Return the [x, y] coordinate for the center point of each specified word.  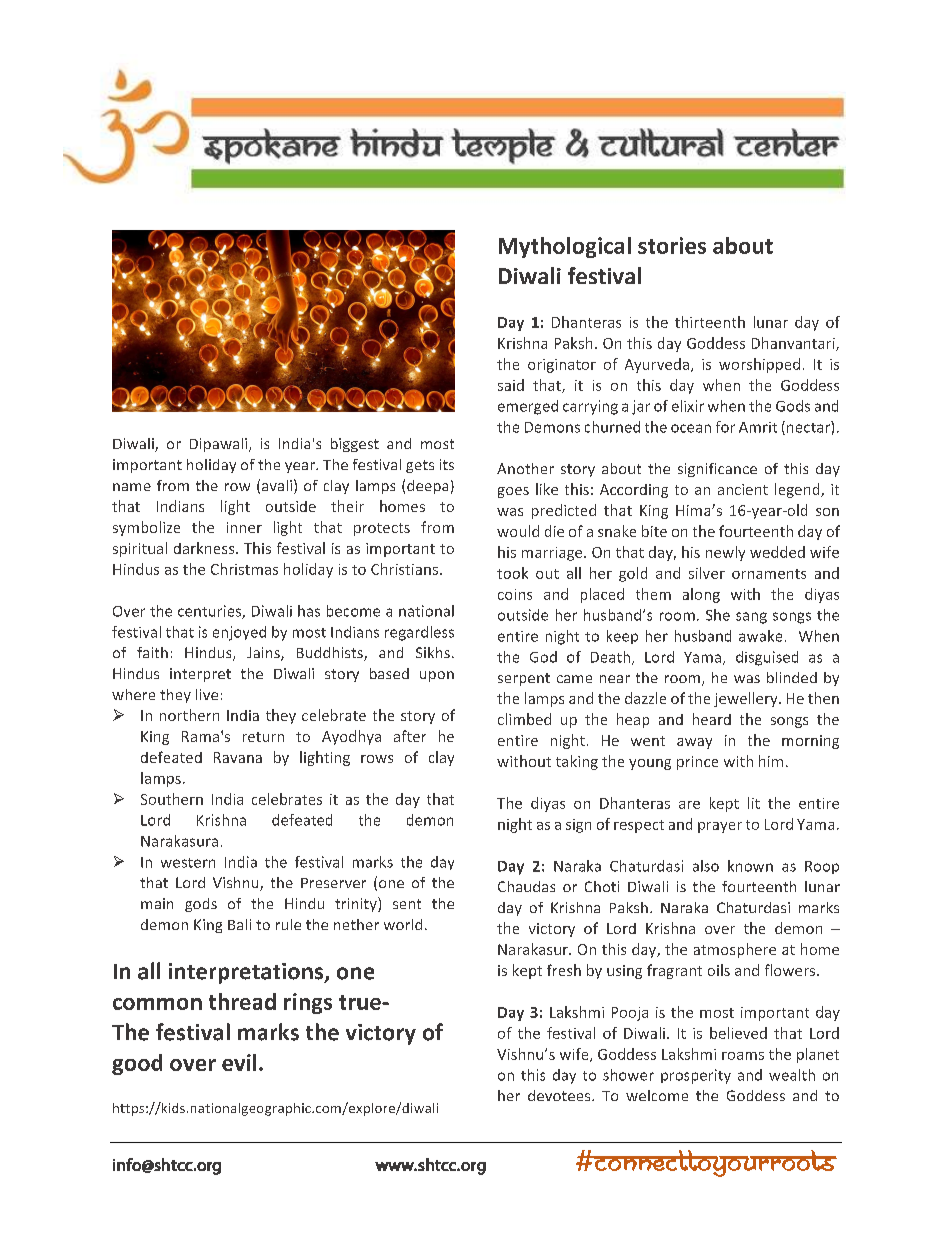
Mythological [565, 247]
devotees [560, 1095]
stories [672, 245]
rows [377, 759]
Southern [172, 799]
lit [754, 803]
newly [725, 553]
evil [239, 1062]
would [518, 531]
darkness [205, 548]
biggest [355, 445]
